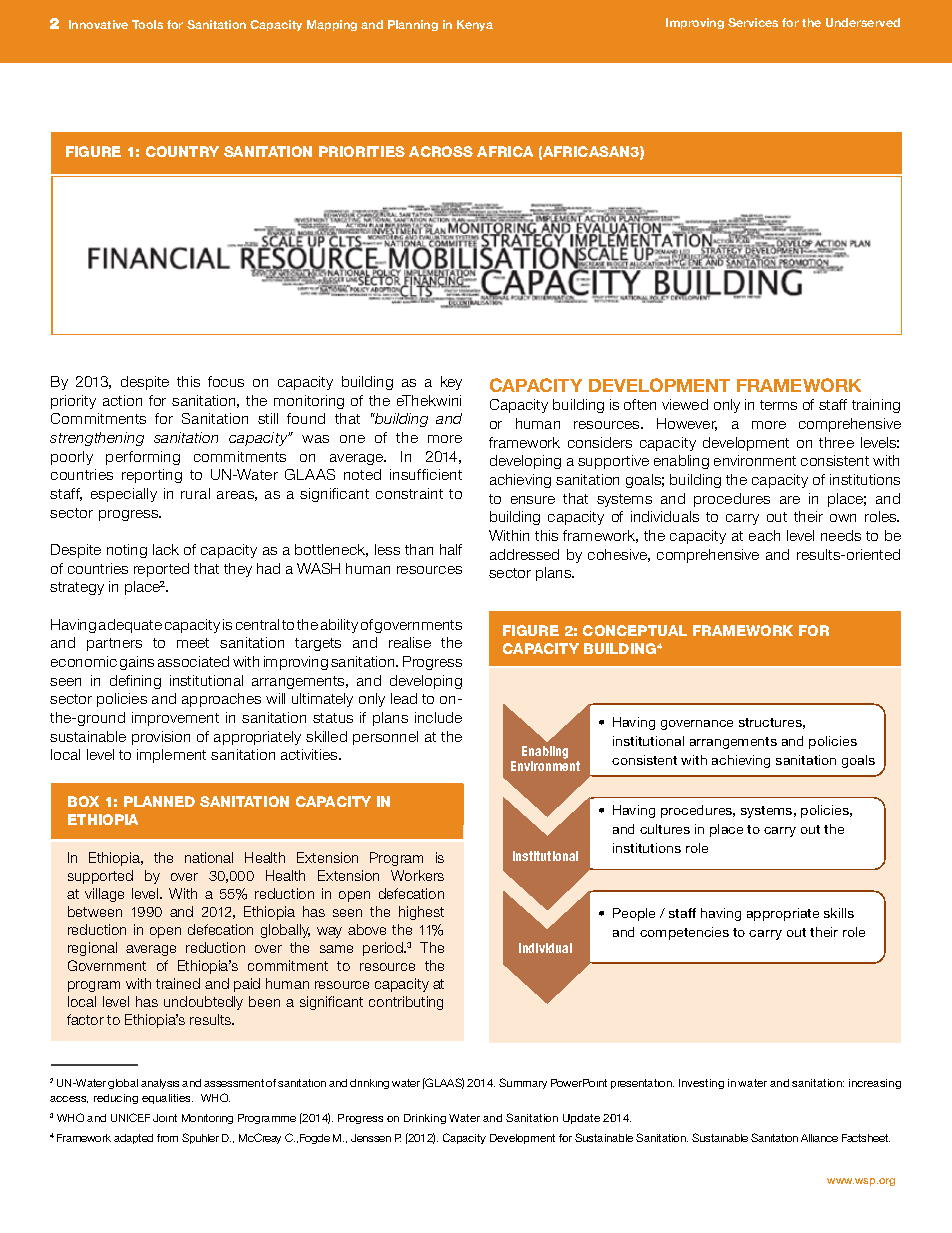 Image resolution: width=952 pixels, height=1233 pixels. What do you see at coordinates (475, 25) in the screenshot?
I see `Kenya` at bounding box center [475, 25].
